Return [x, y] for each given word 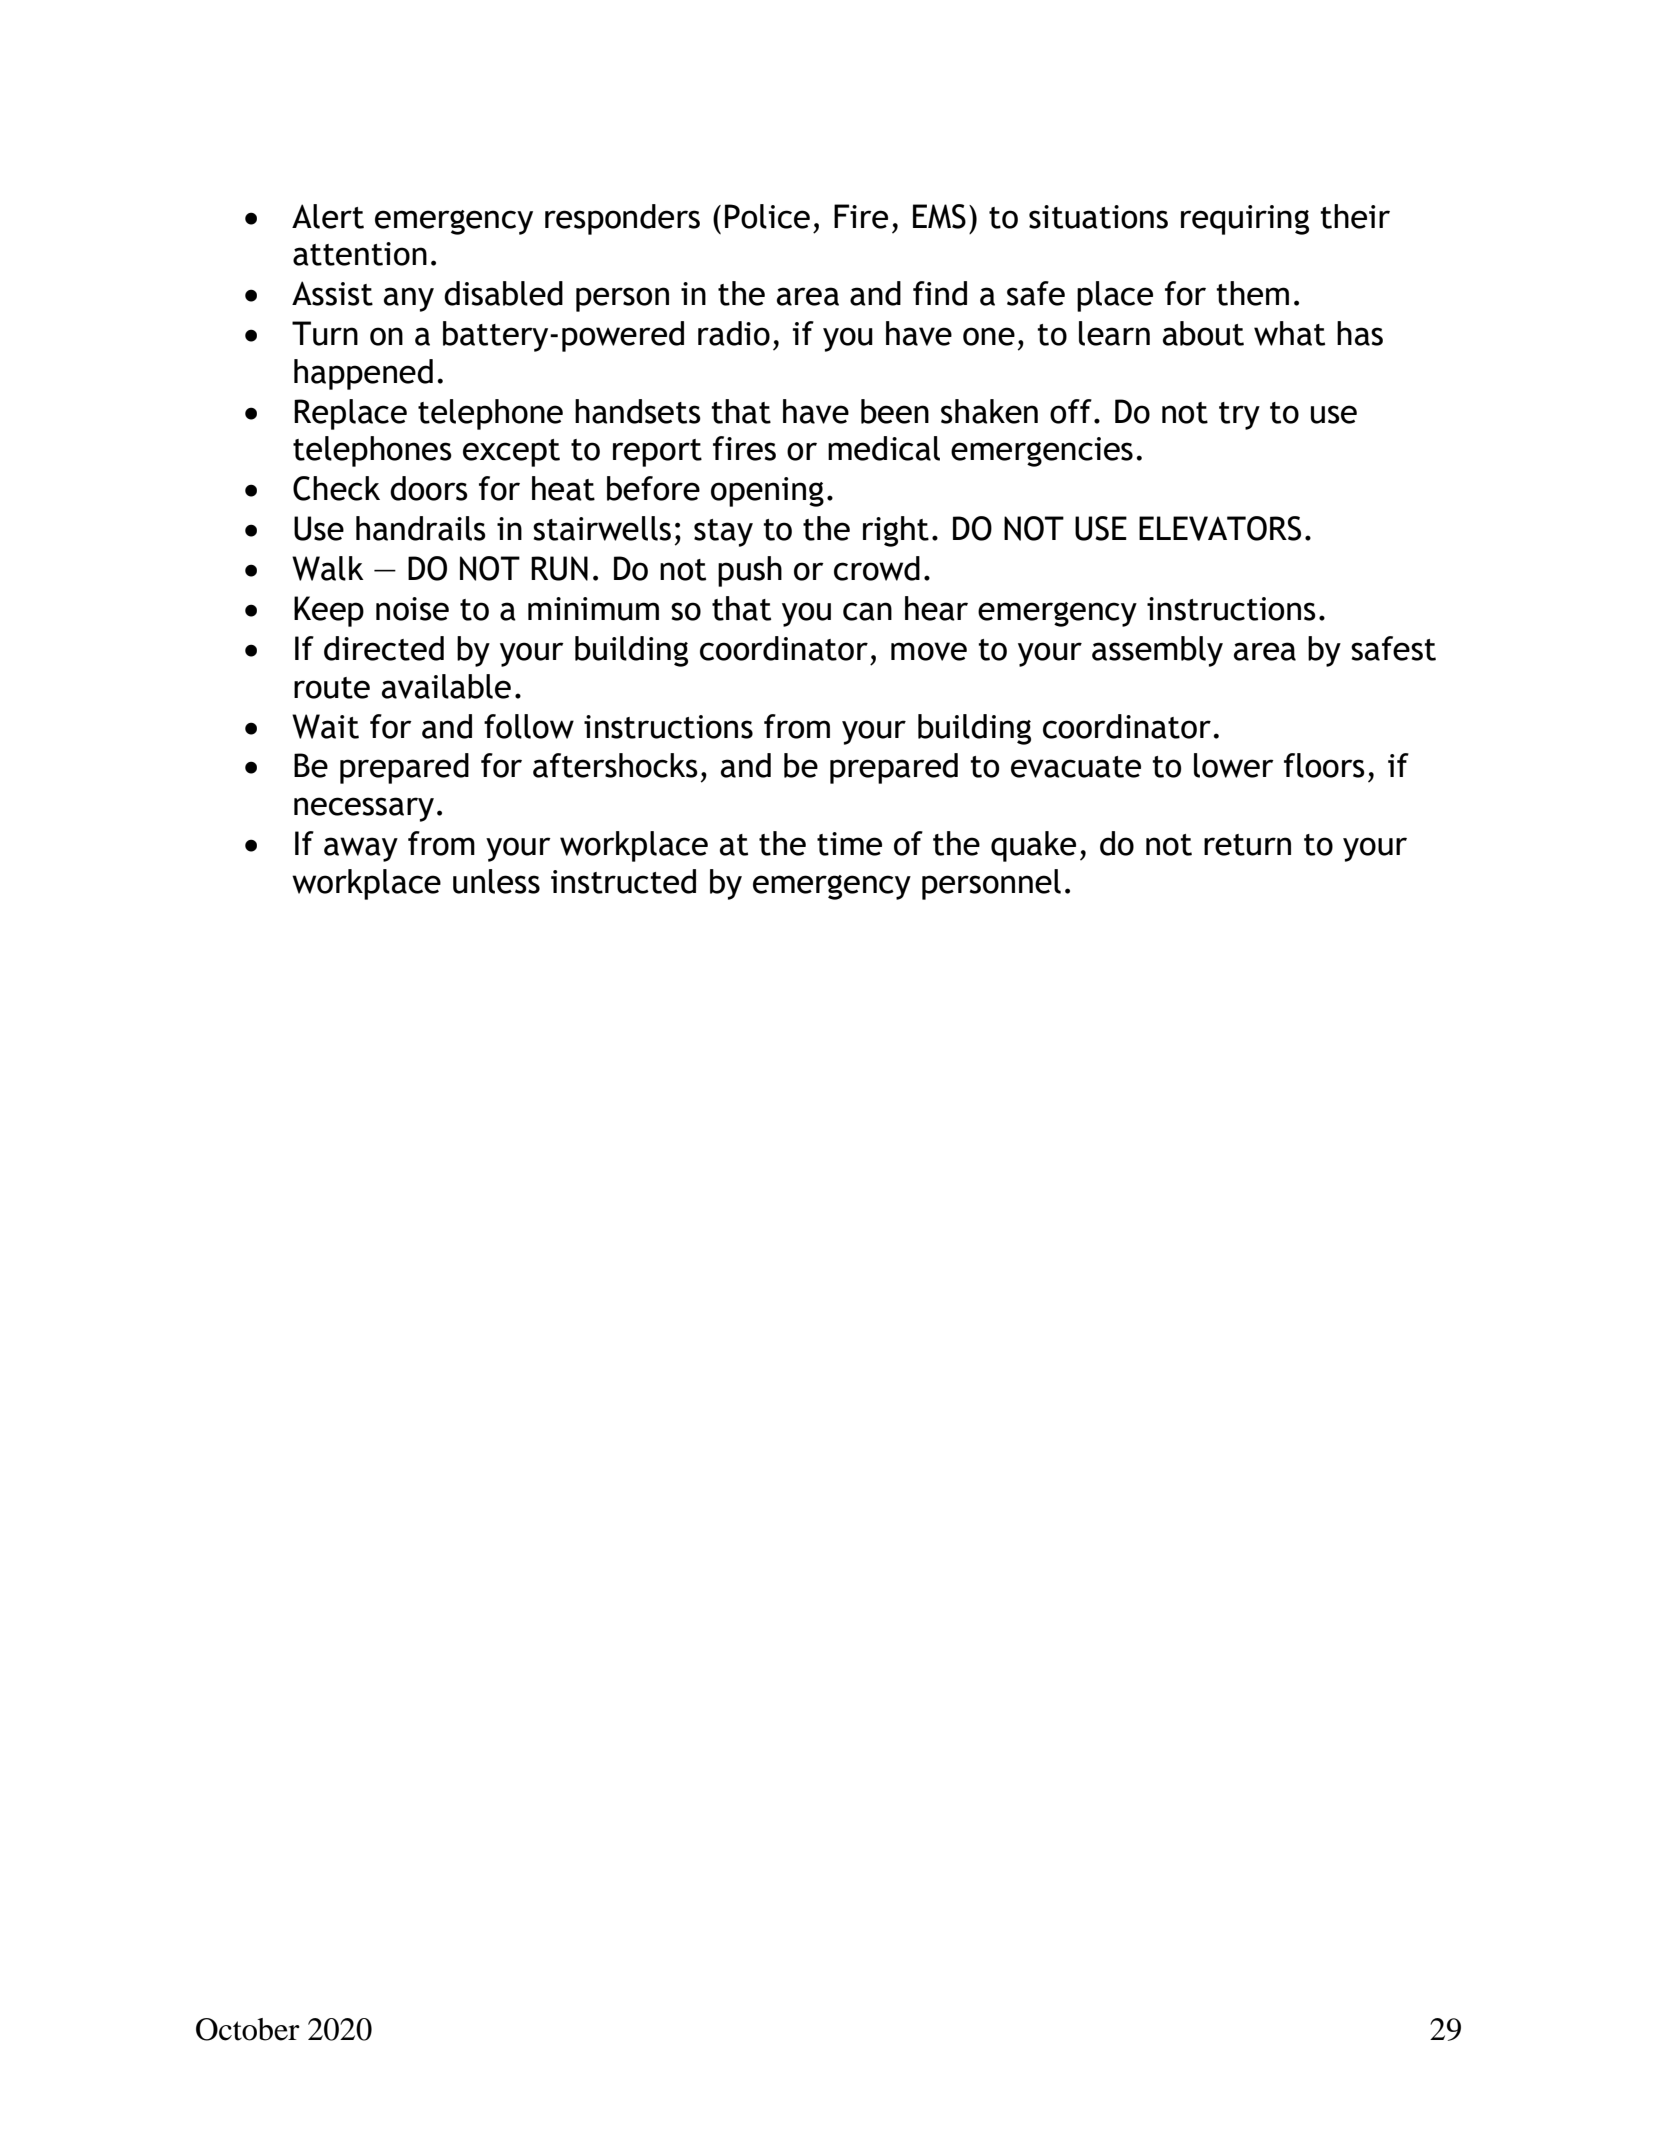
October [248, 2029]
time [849, 844]
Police [767, 216]
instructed [623, 881]
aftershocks [615, 765]
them [1252, 293]
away [361, 849]
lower [1234, 765]
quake [1033, 846]
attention [360, 254]
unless [496, 881]
